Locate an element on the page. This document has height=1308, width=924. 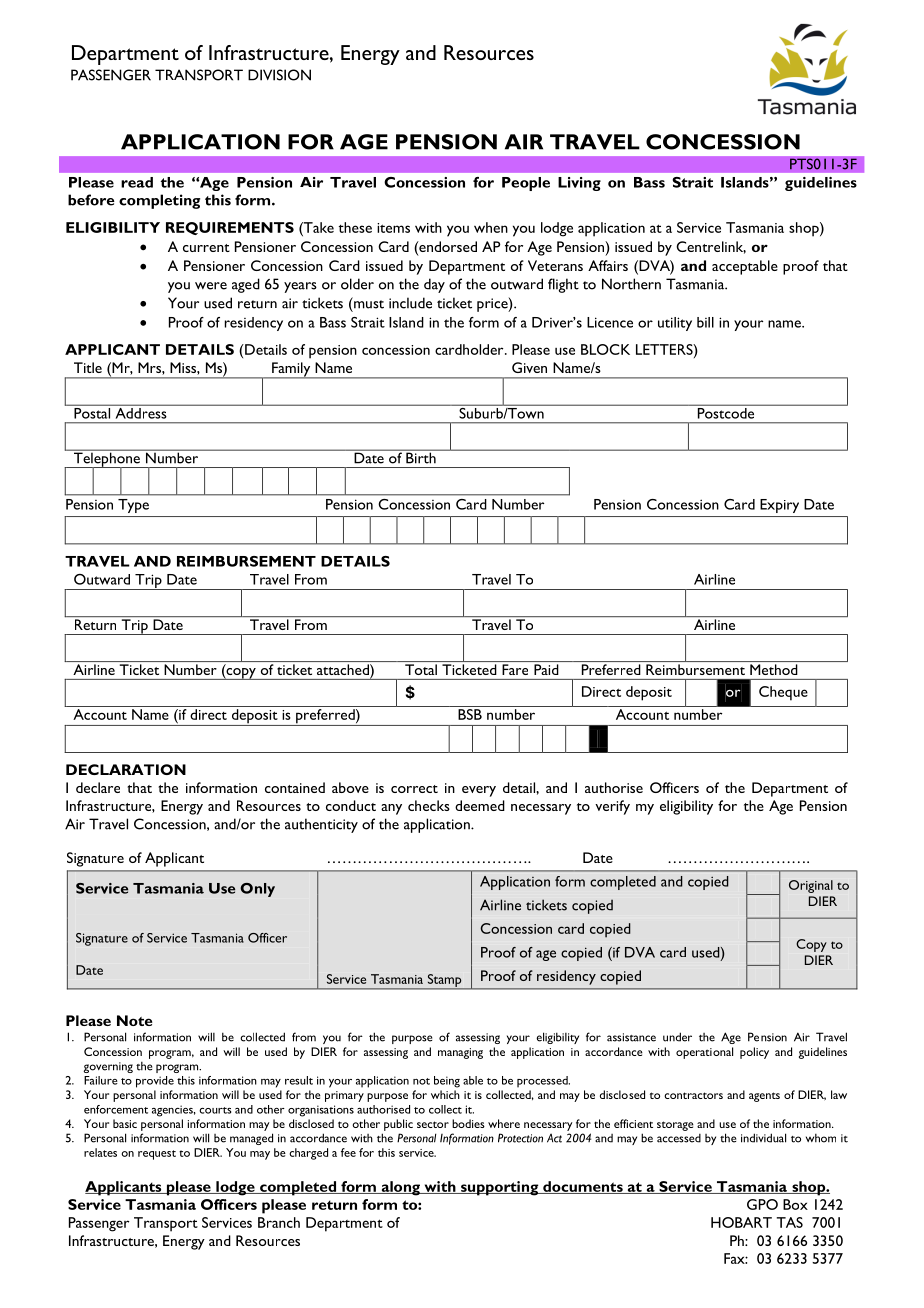
request is located at coordinates (157, 1155).
